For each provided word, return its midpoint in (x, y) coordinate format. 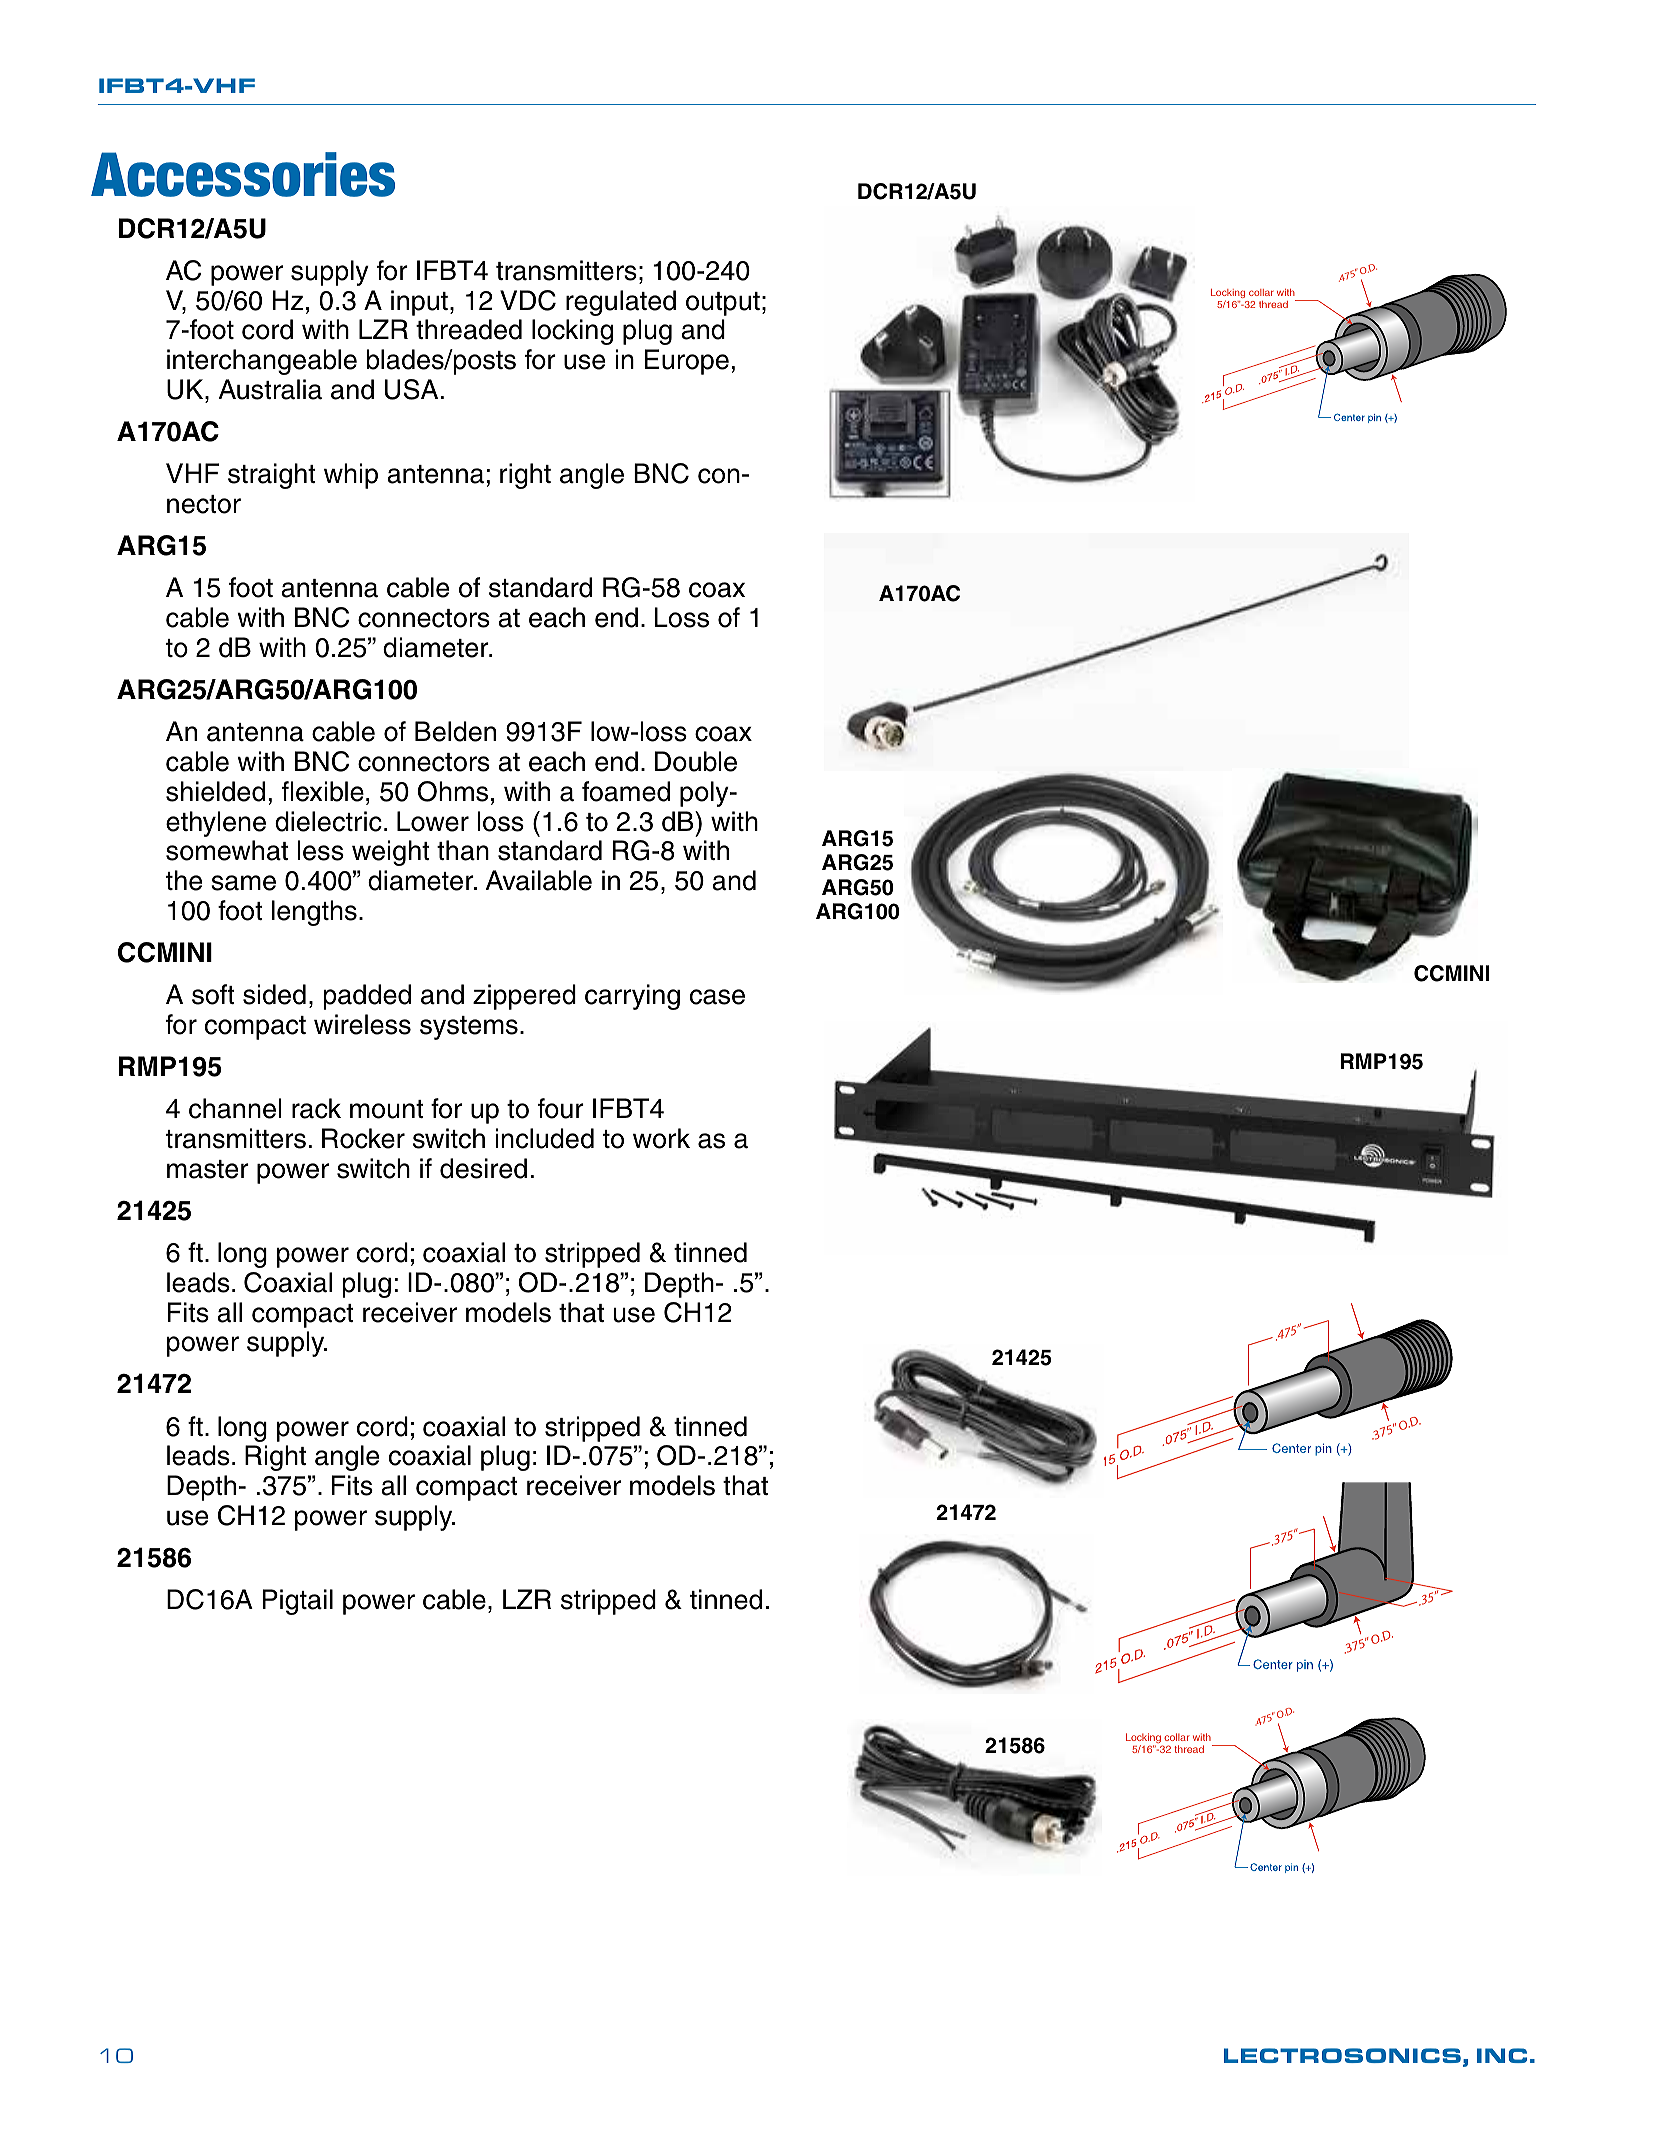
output (723, 304)
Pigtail (298, 1602)
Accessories (243, 174)
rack (316, 1108)
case (717, 997)
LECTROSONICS (1342, 2055)
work (661, 1138)
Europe (687, 362)
